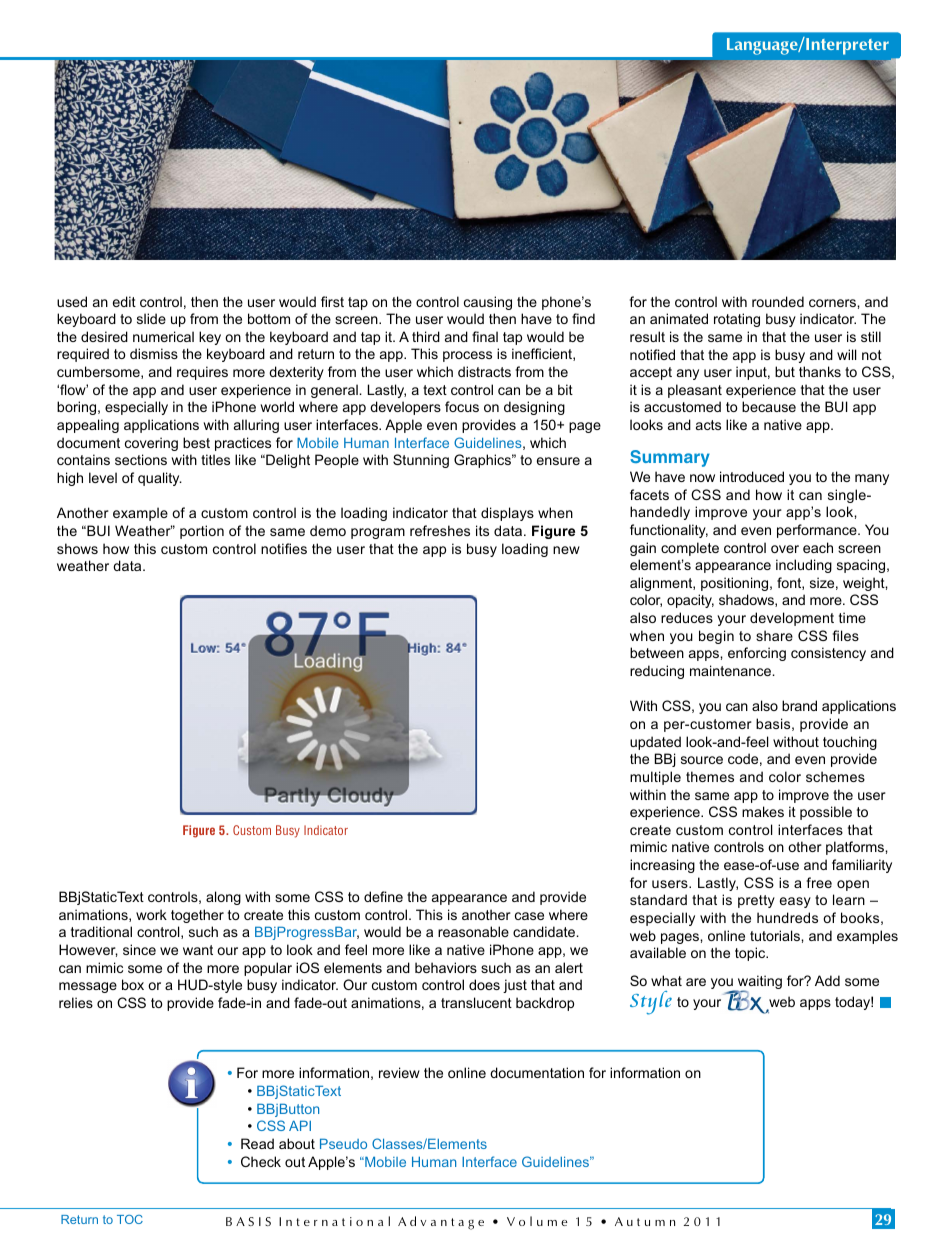 The height and width of the document is (1256, 952). I want to click on Pseudo, so click(343, 1143).
